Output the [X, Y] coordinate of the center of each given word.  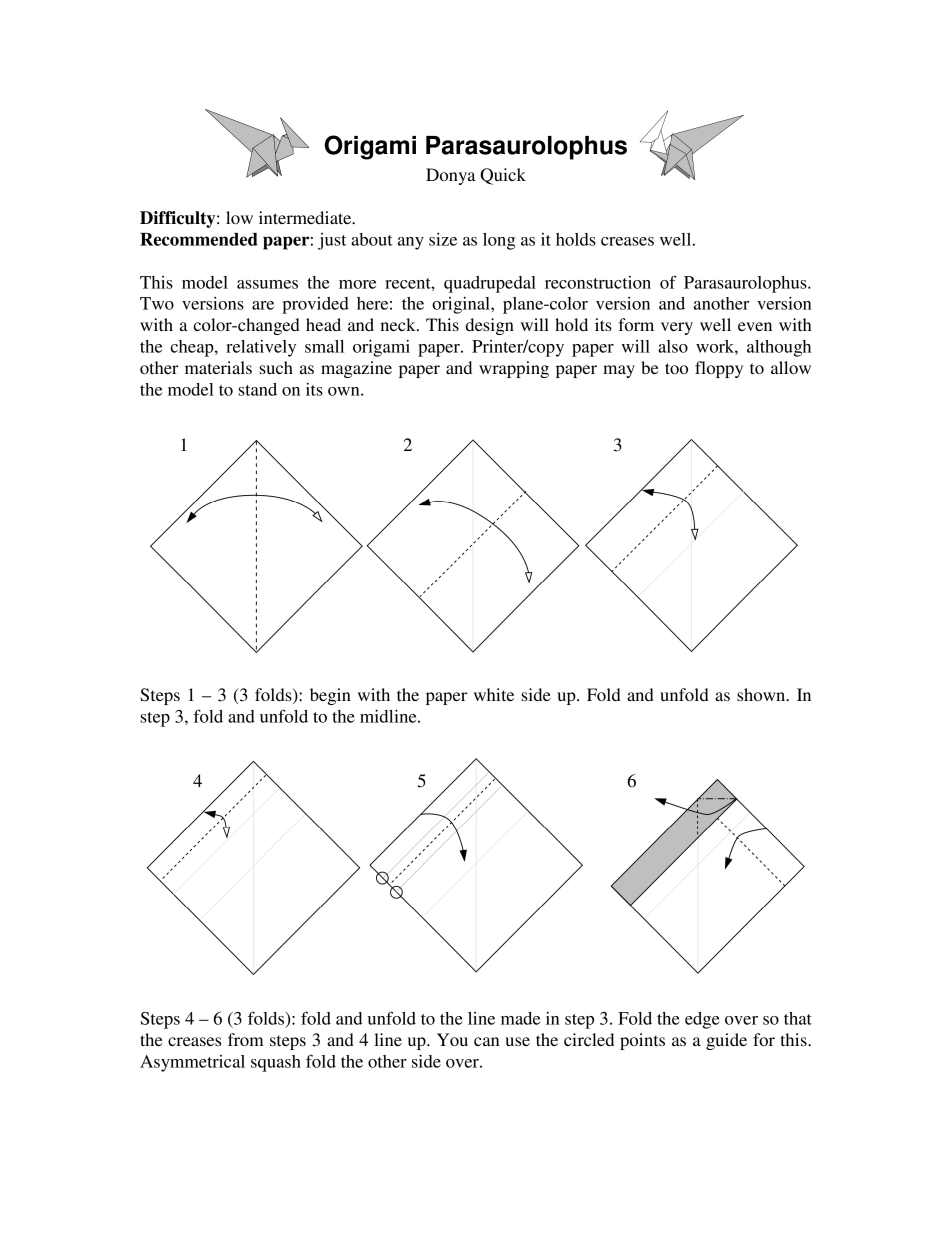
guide [726, 1041]
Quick [503, 176]
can [486, 1041]
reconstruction [598, 282]
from [246, 1039]
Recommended [199, 239]
